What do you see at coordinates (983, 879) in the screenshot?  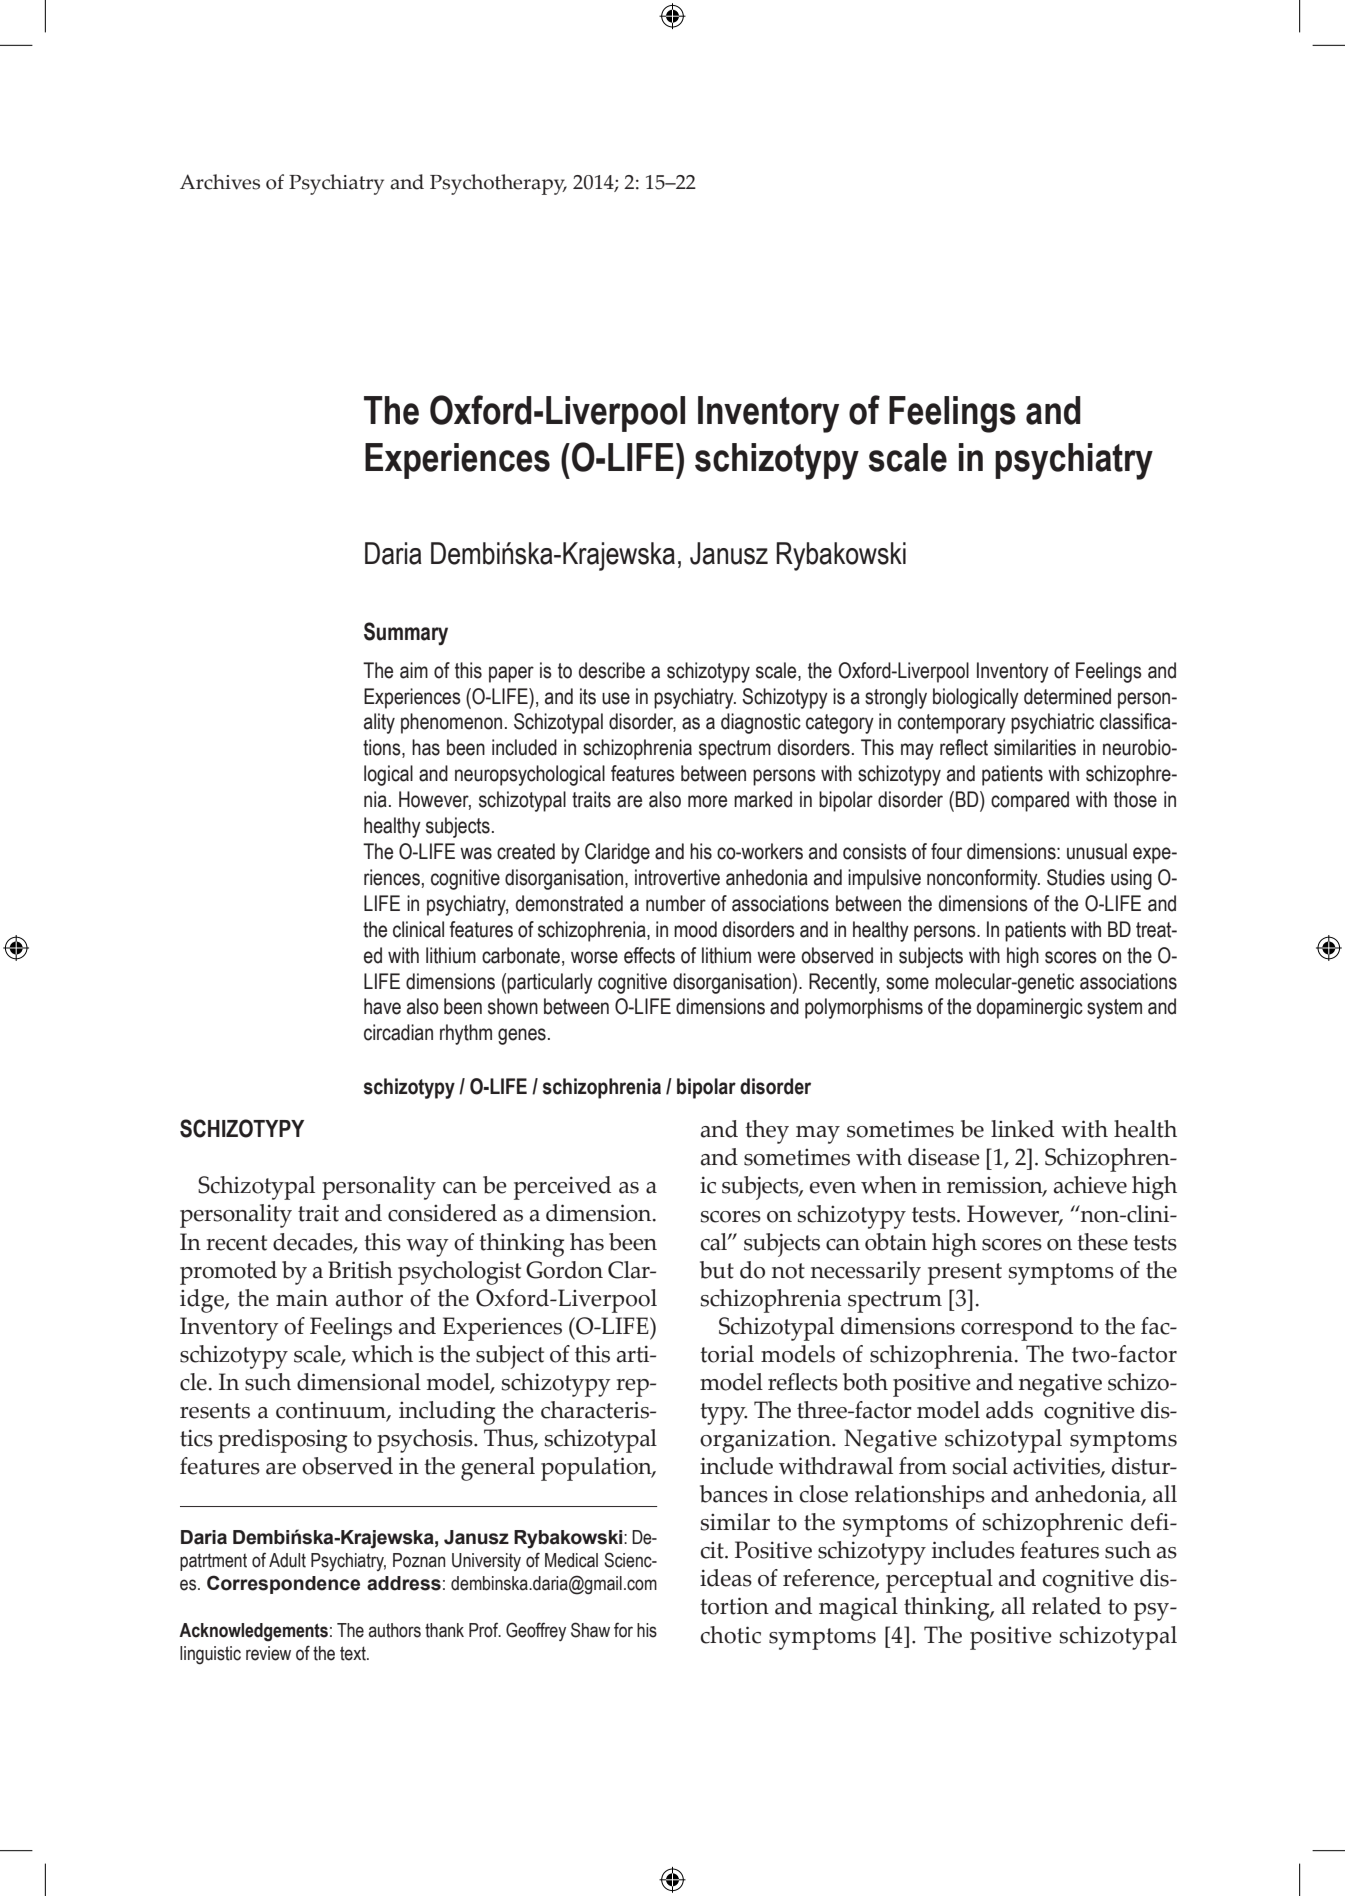 I see `nonconformity` at bounding box center [983, 879].
